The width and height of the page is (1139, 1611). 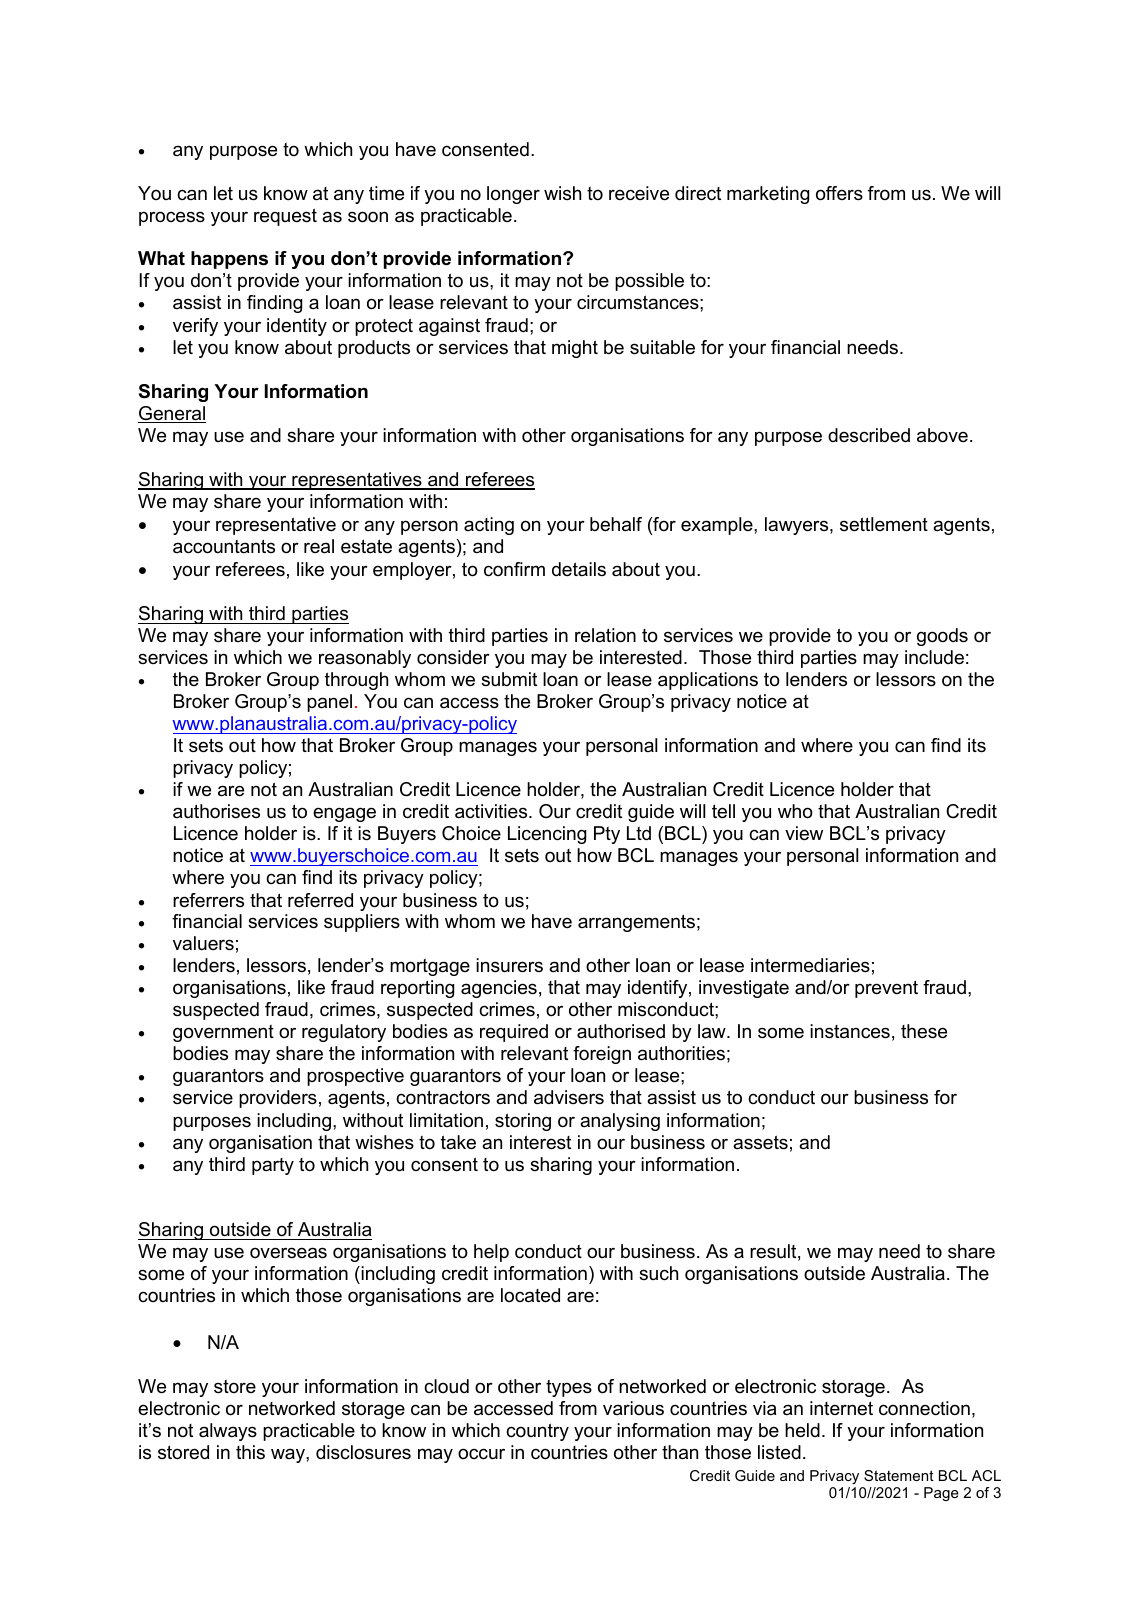 I want to click on country, so click(x=537, y=1432).
